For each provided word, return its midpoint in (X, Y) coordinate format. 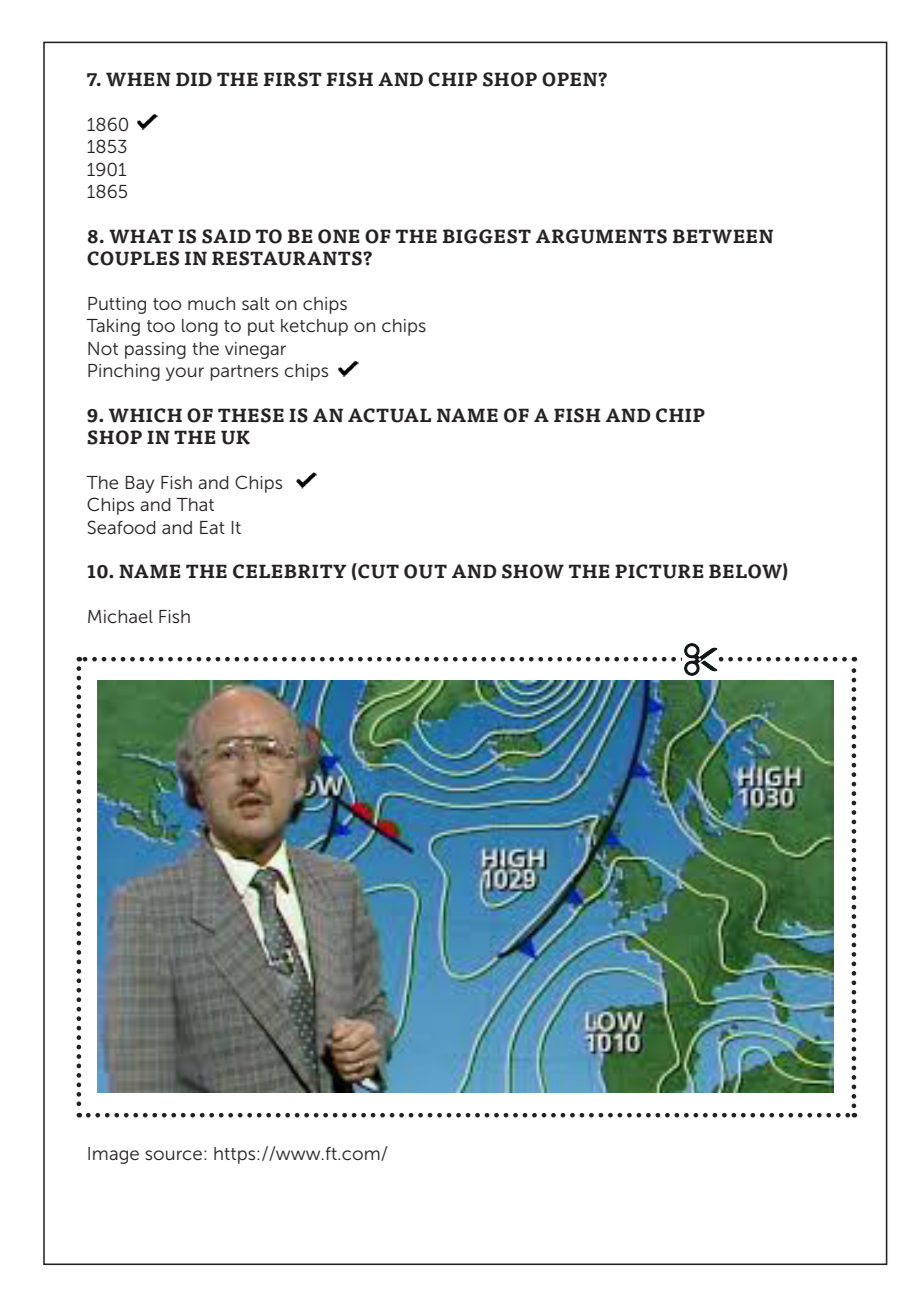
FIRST (292, 79)
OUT (425, 571)
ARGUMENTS (601, 236)
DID (194, 79)
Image (113, 1155)
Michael (120, 616)
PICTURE (659, 571)
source (173, 1155)
